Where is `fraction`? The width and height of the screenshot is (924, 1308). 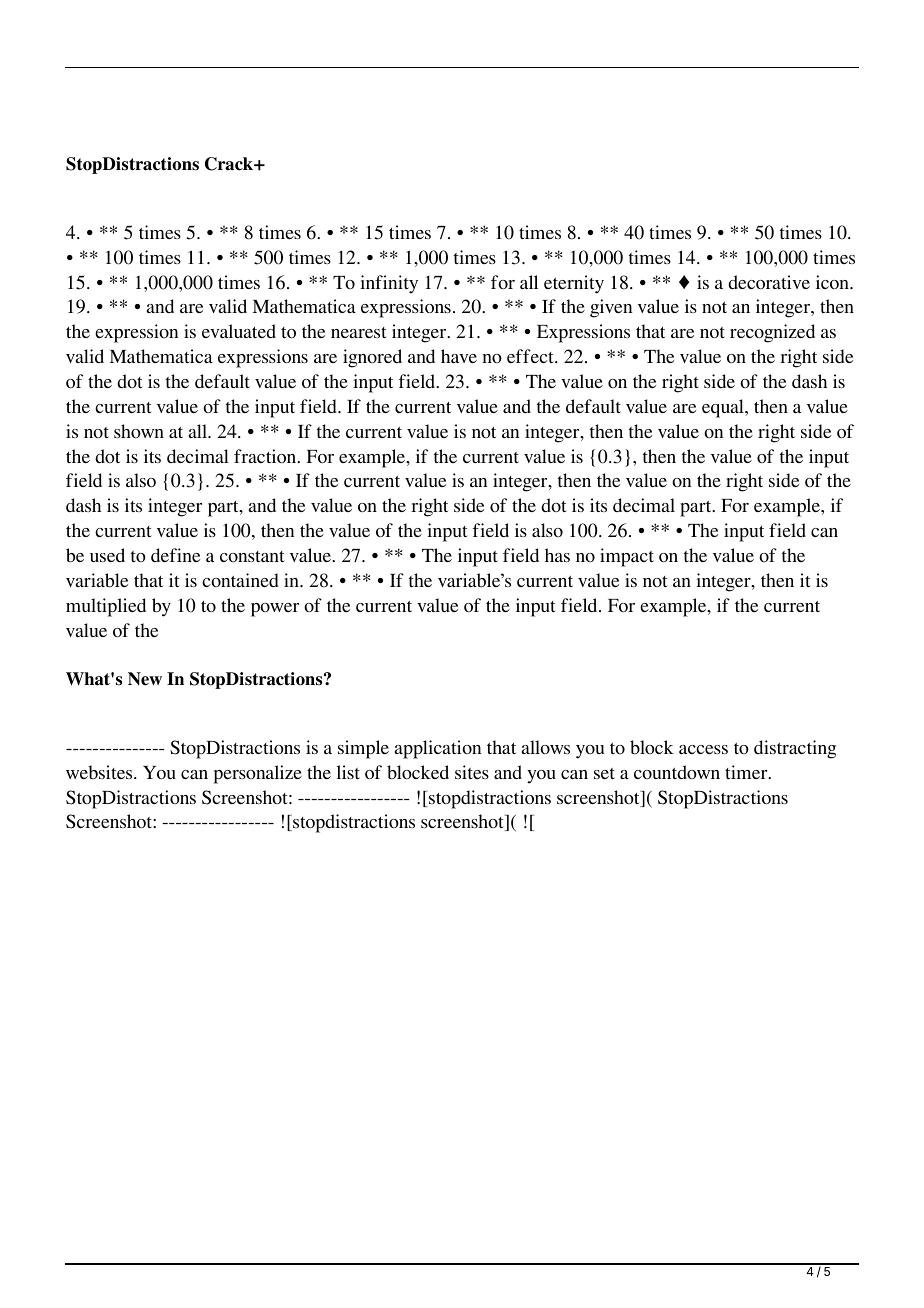 fraction is located at coordinates (266, 456).
